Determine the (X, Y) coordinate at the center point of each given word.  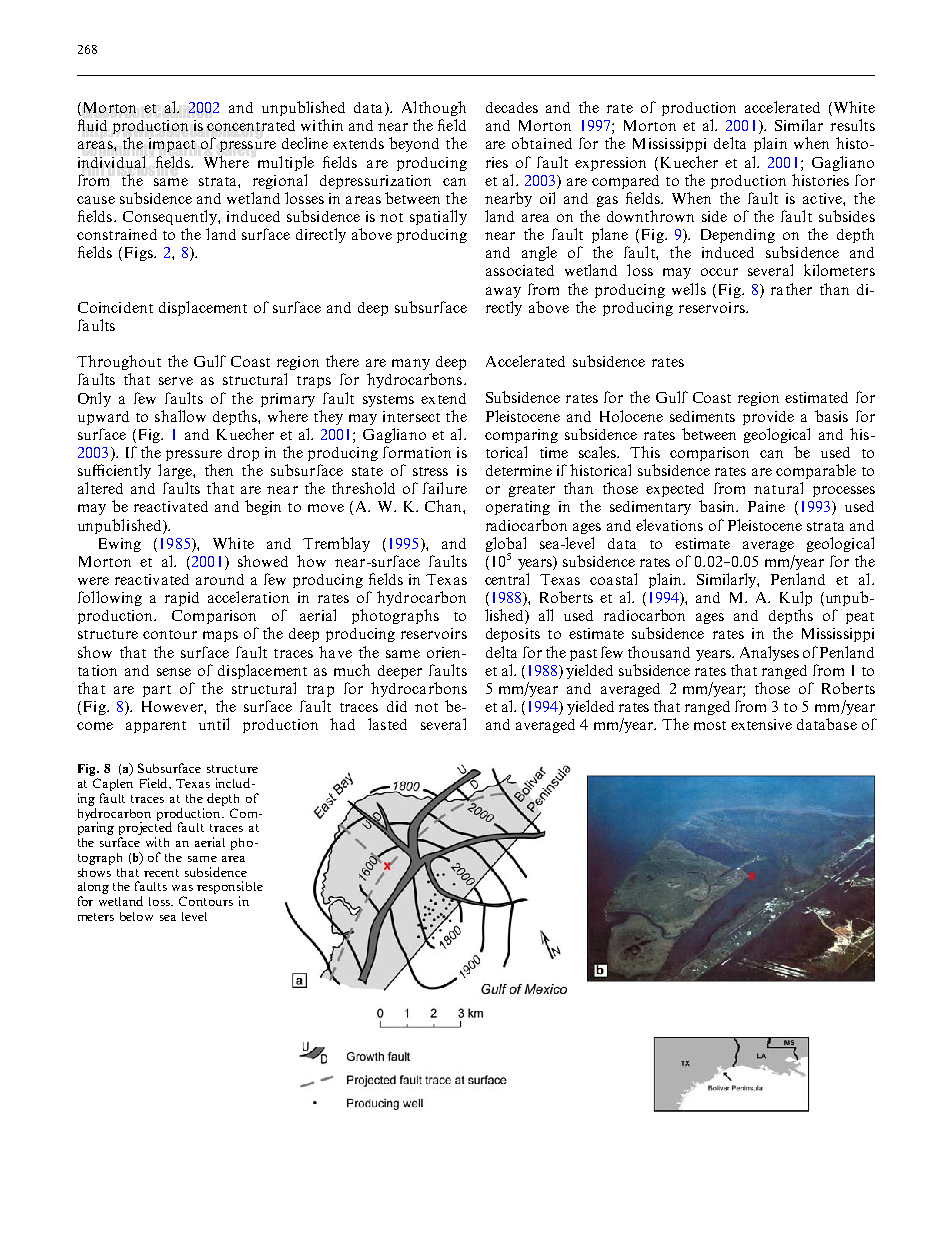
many (411, 364)
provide (768, 418)
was (182, 888)
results (853, 125)
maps (220, 636)
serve (176, 381)
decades (512, 107)
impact (172, 145)
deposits (513, 635)
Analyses (769, 653)
